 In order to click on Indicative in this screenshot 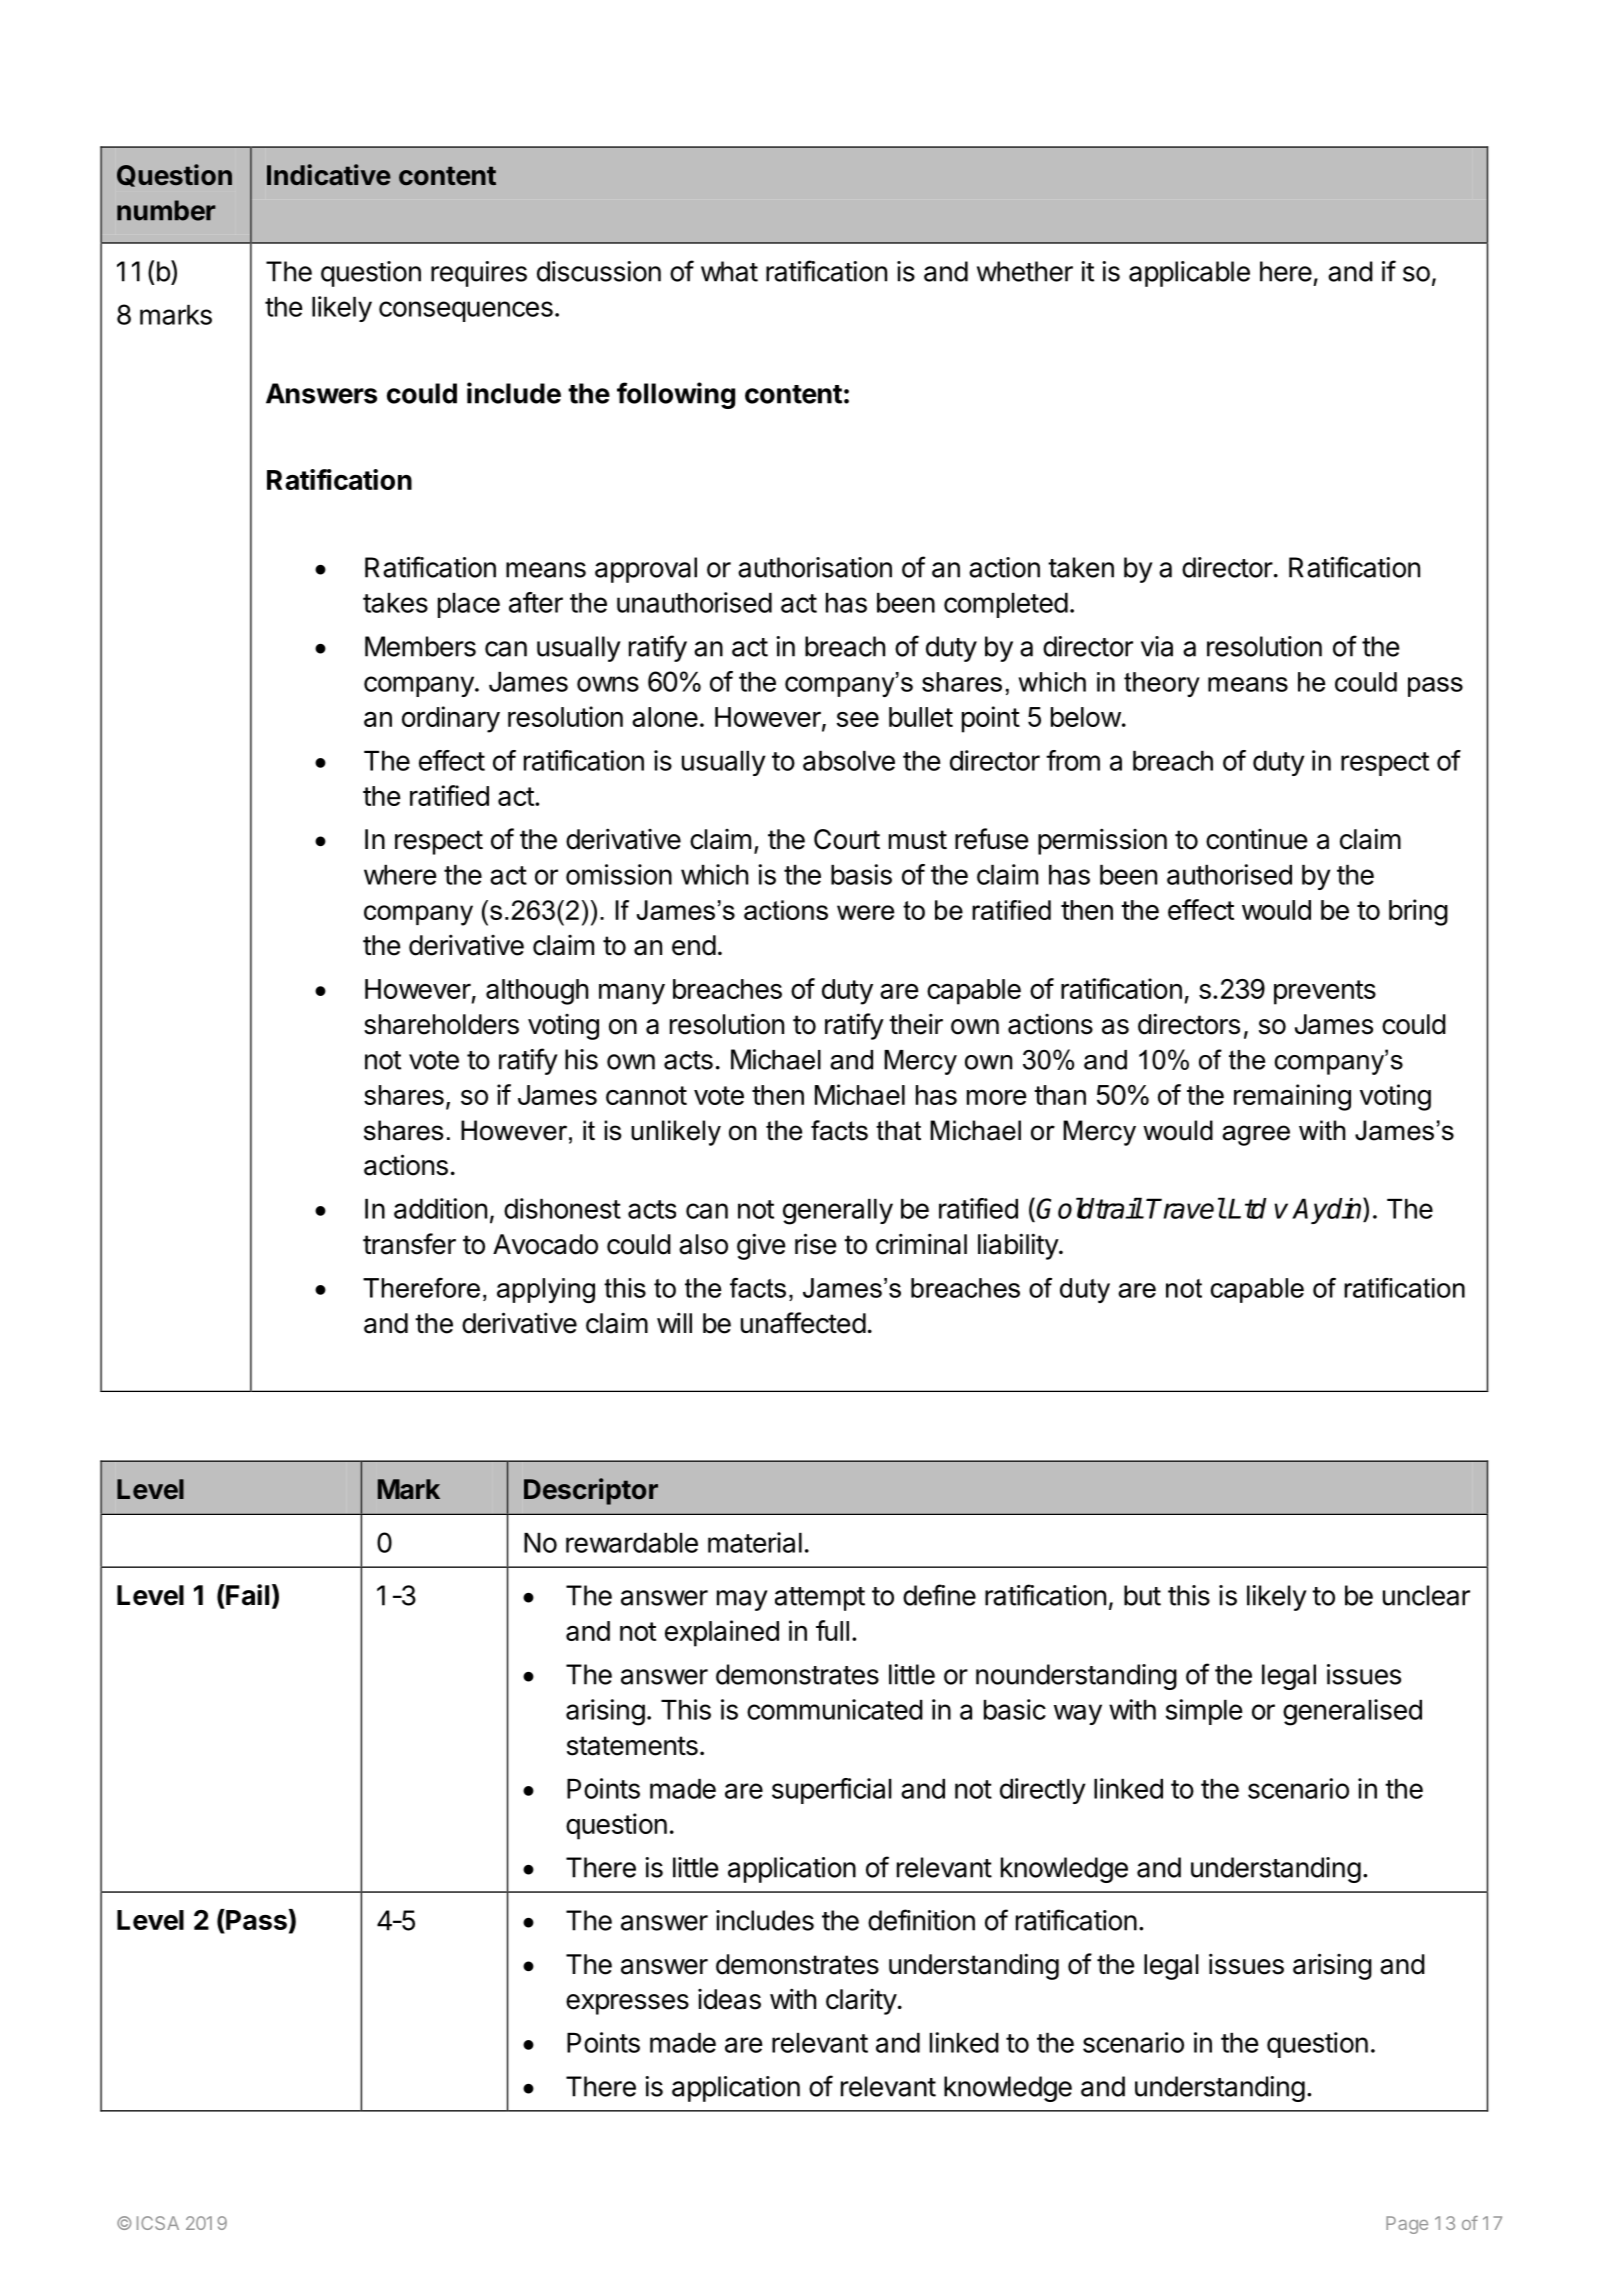, I will do `click(329, 175)`.
